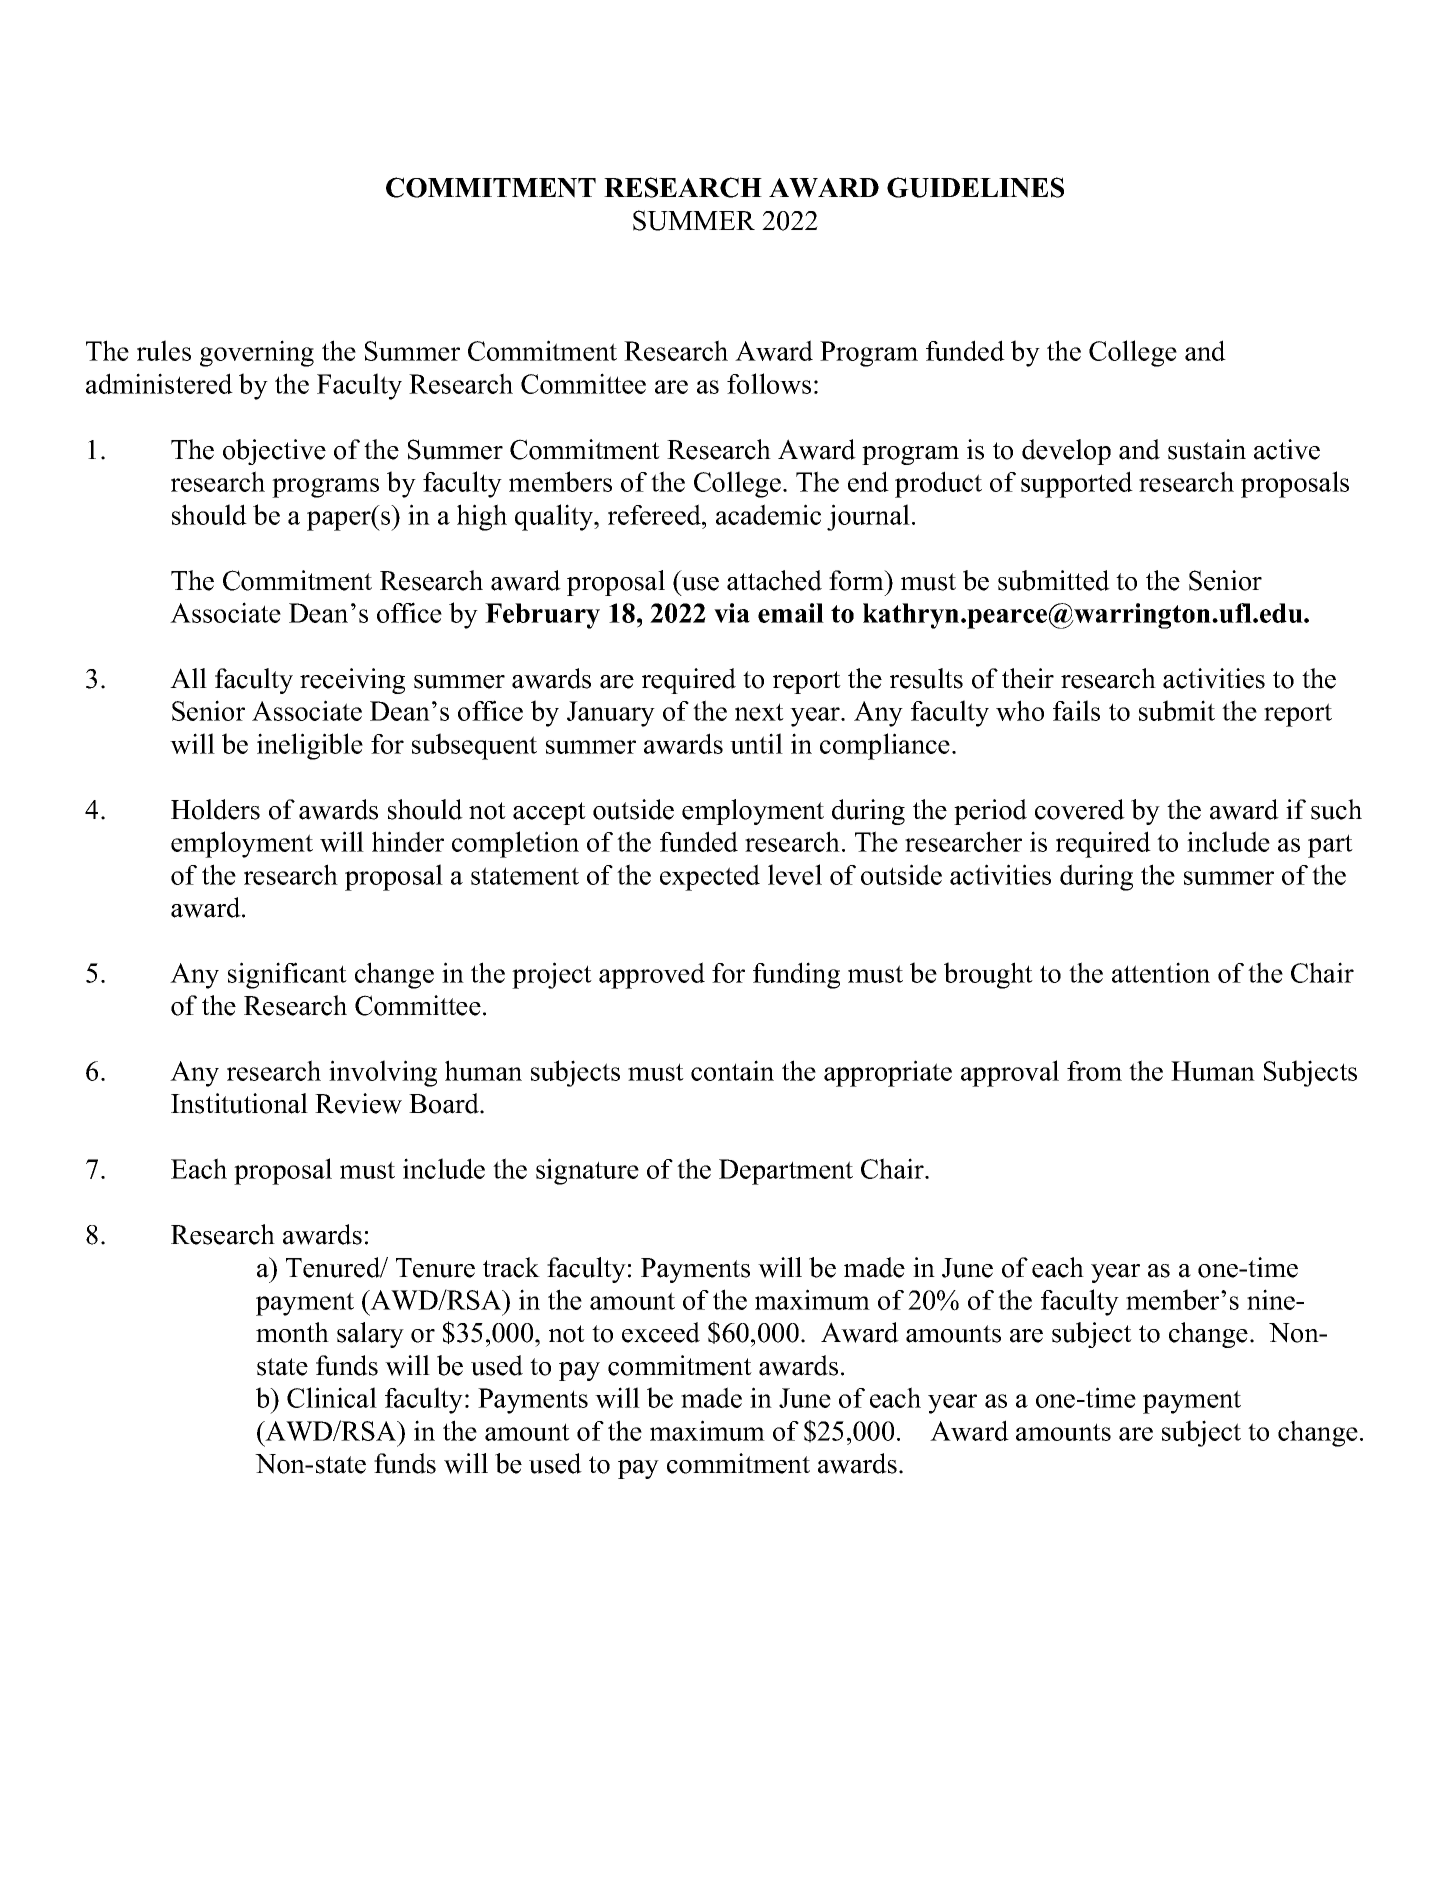 The height and width of the page is (1878, 1451). Describe the element at coordinates (332, 1397) in the page. I see `Clinical` at that location.
